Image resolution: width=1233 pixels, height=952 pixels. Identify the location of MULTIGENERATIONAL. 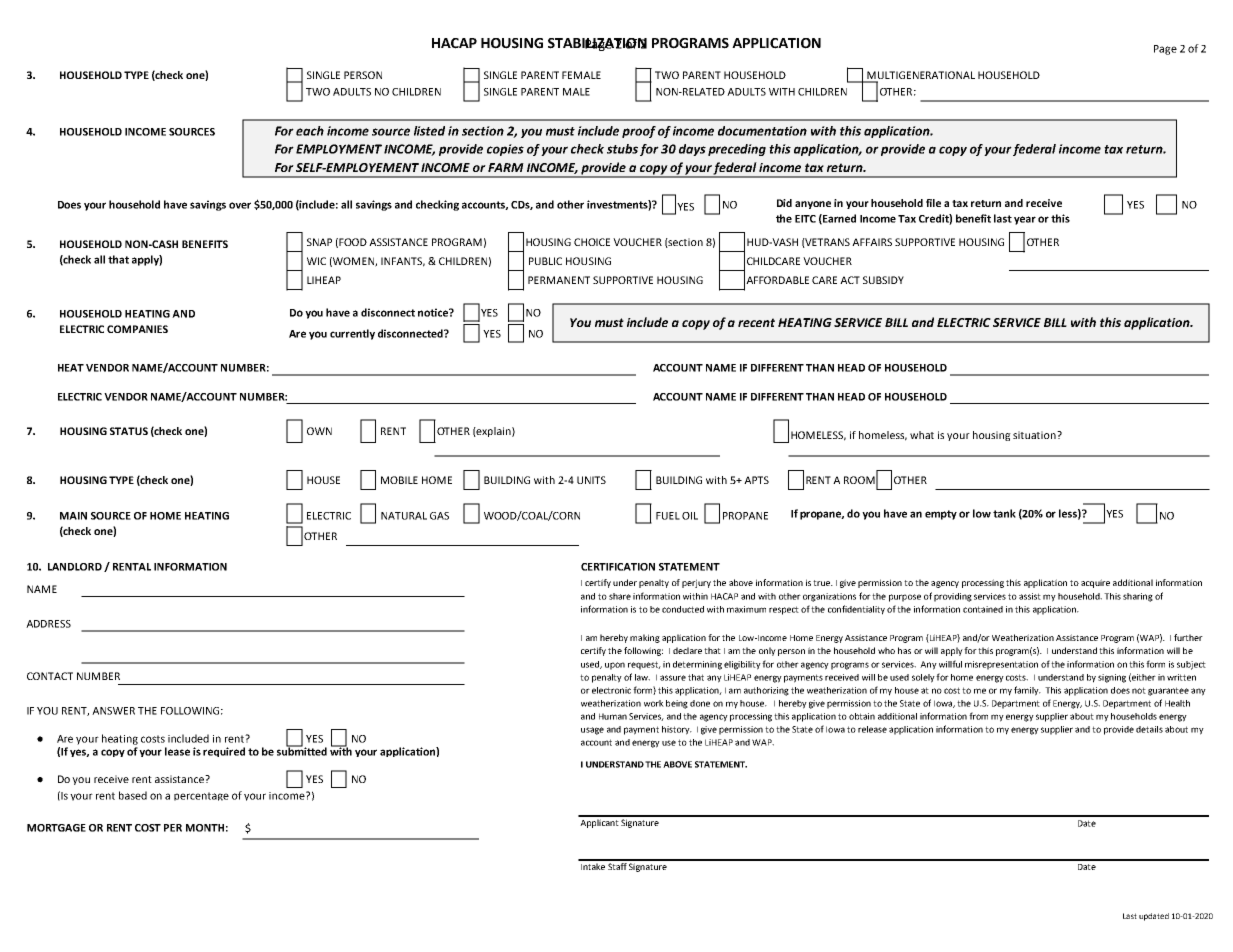
(920, 76).
